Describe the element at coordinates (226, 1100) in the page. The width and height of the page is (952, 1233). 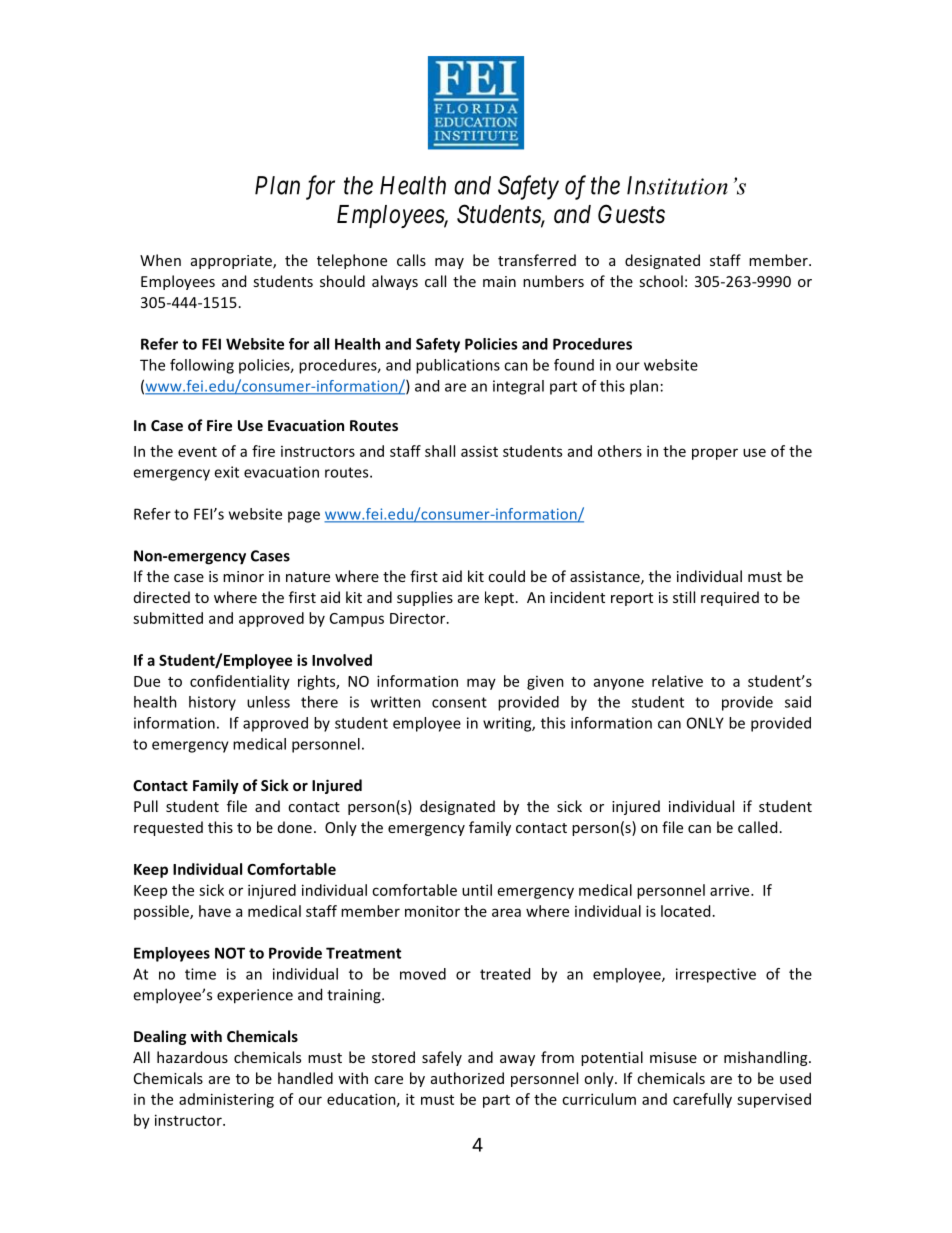
I see `administering` at that location.
